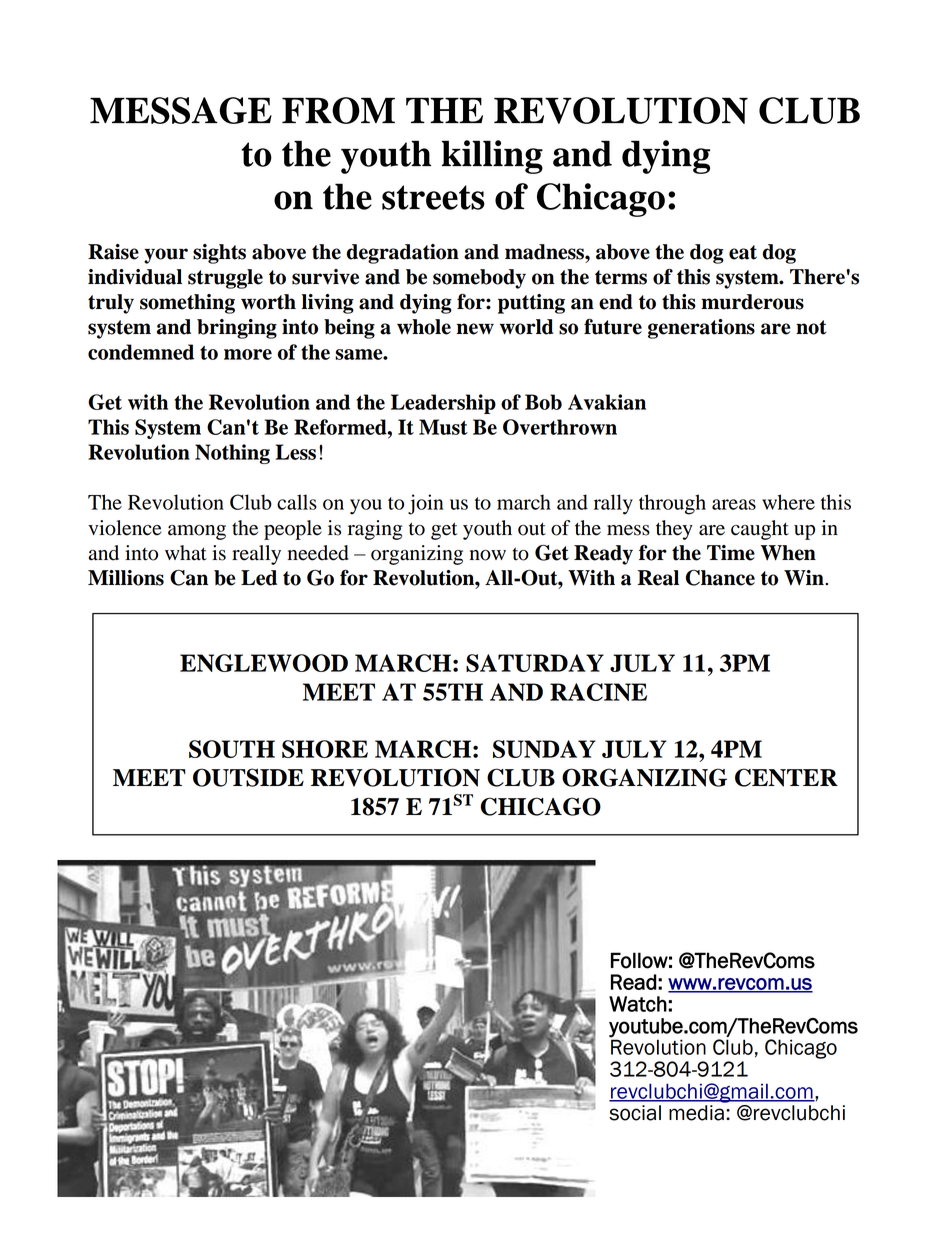 The image size is (952, 1233). Describe the element at coordinates (635, 1113) in the screenshot. I see `social` at that location.
